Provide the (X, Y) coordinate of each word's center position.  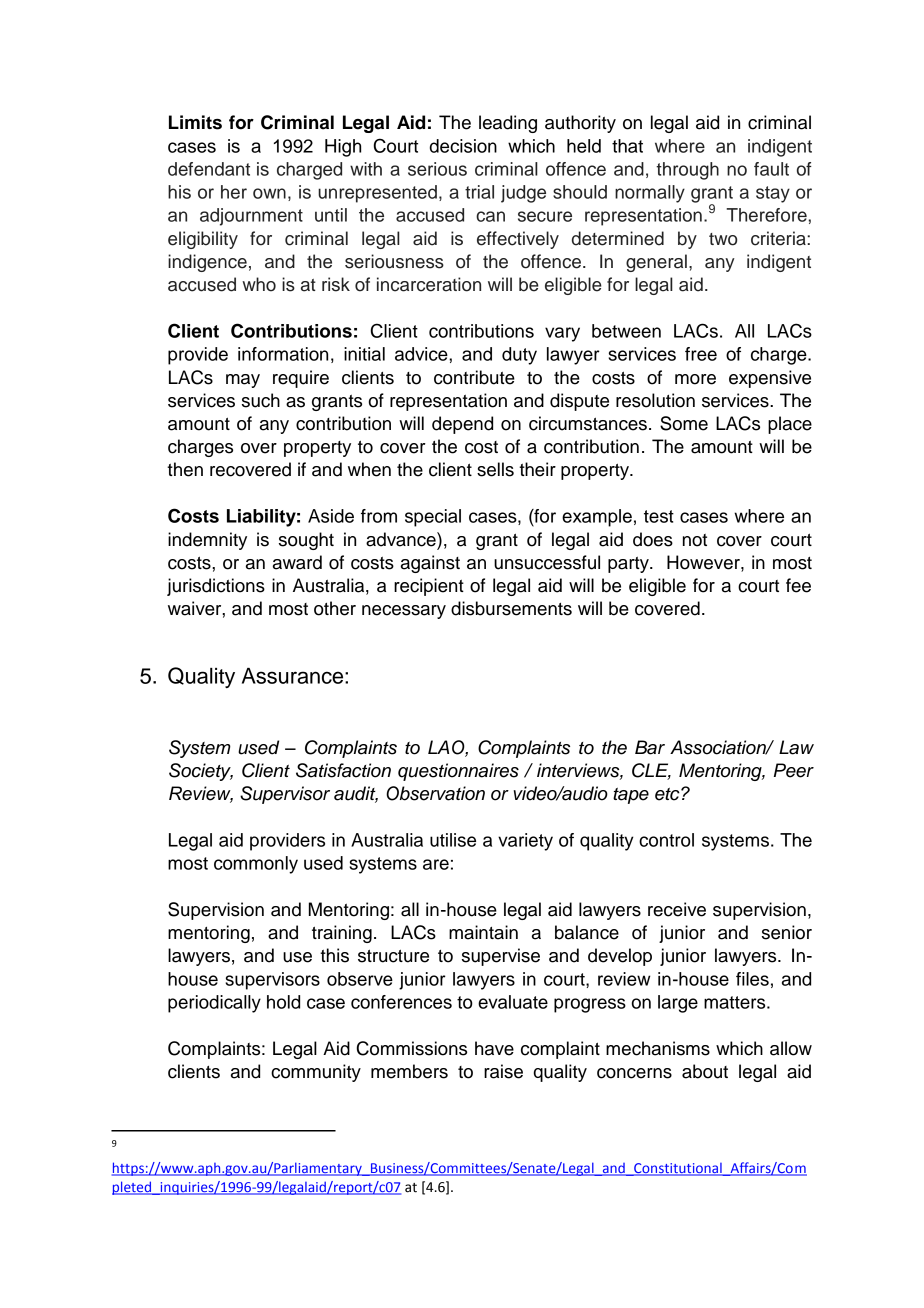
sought (306, 541)
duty (519, 356)
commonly (256, 865)
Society (201, 772)
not (695, 540)
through (687, 171)
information (283, 354)
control (666, 840)
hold (283, 1002)
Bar (650, 747)
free (701, 354)
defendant (209, 169)
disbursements (511, 608)
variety (525, 842)
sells (495, 469)
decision (463, 146)
